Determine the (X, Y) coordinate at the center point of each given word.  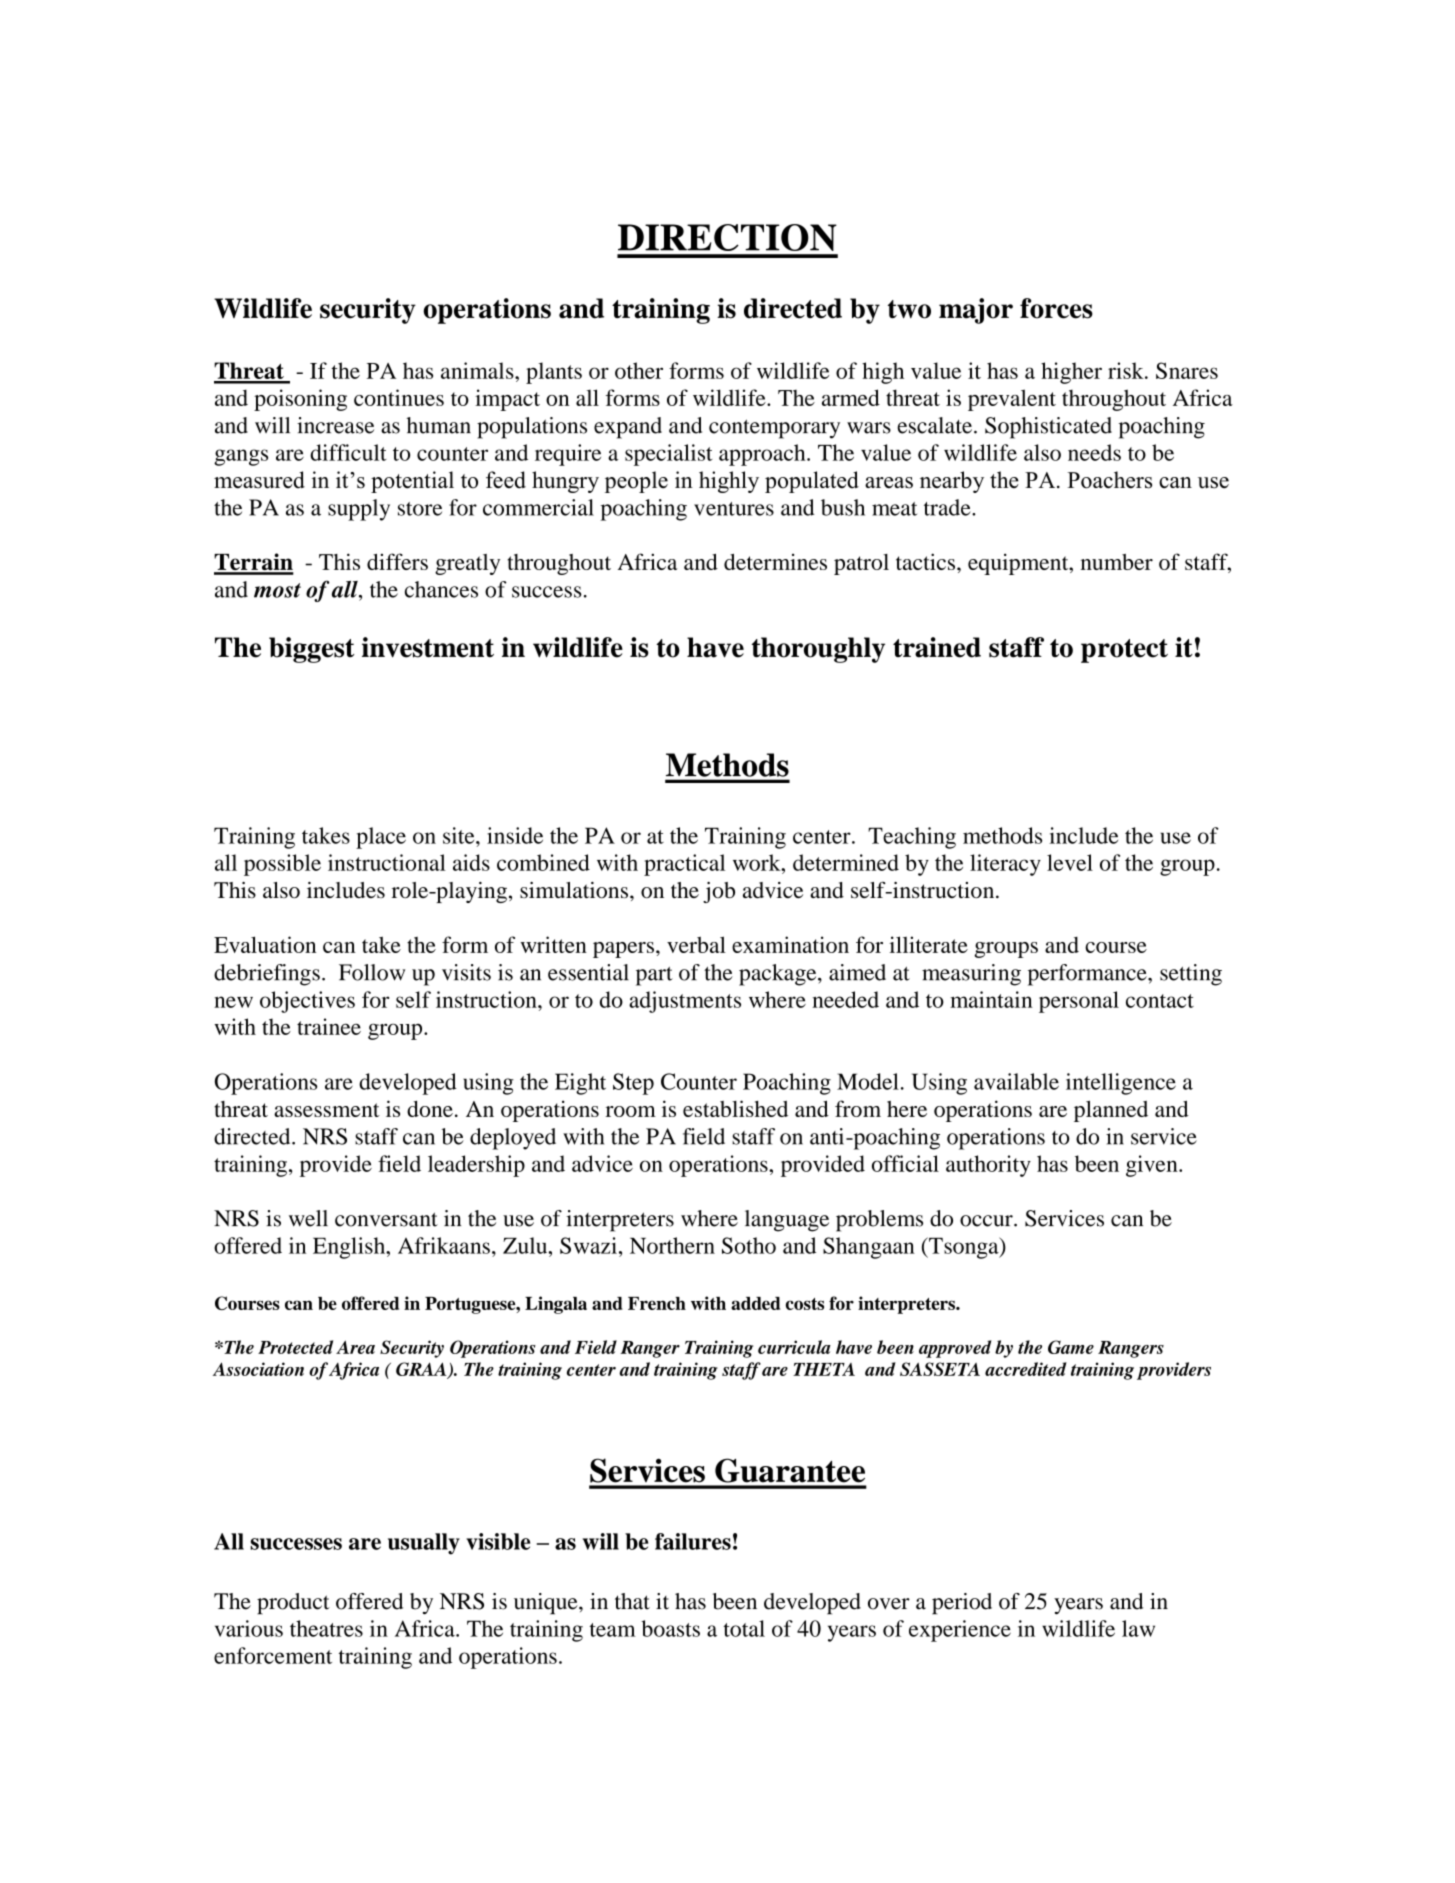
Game (1071, 1347)
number (1117, 562)
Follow (372, 972)
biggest (311, 650)
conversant (386, 1219)
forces (1056, 308)
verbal (696, 944)
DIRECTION (727, 237)
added (755, 1303)
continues (399, 397)
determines (775, 562)
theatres (326, 1628)
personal (1079, 1002)
